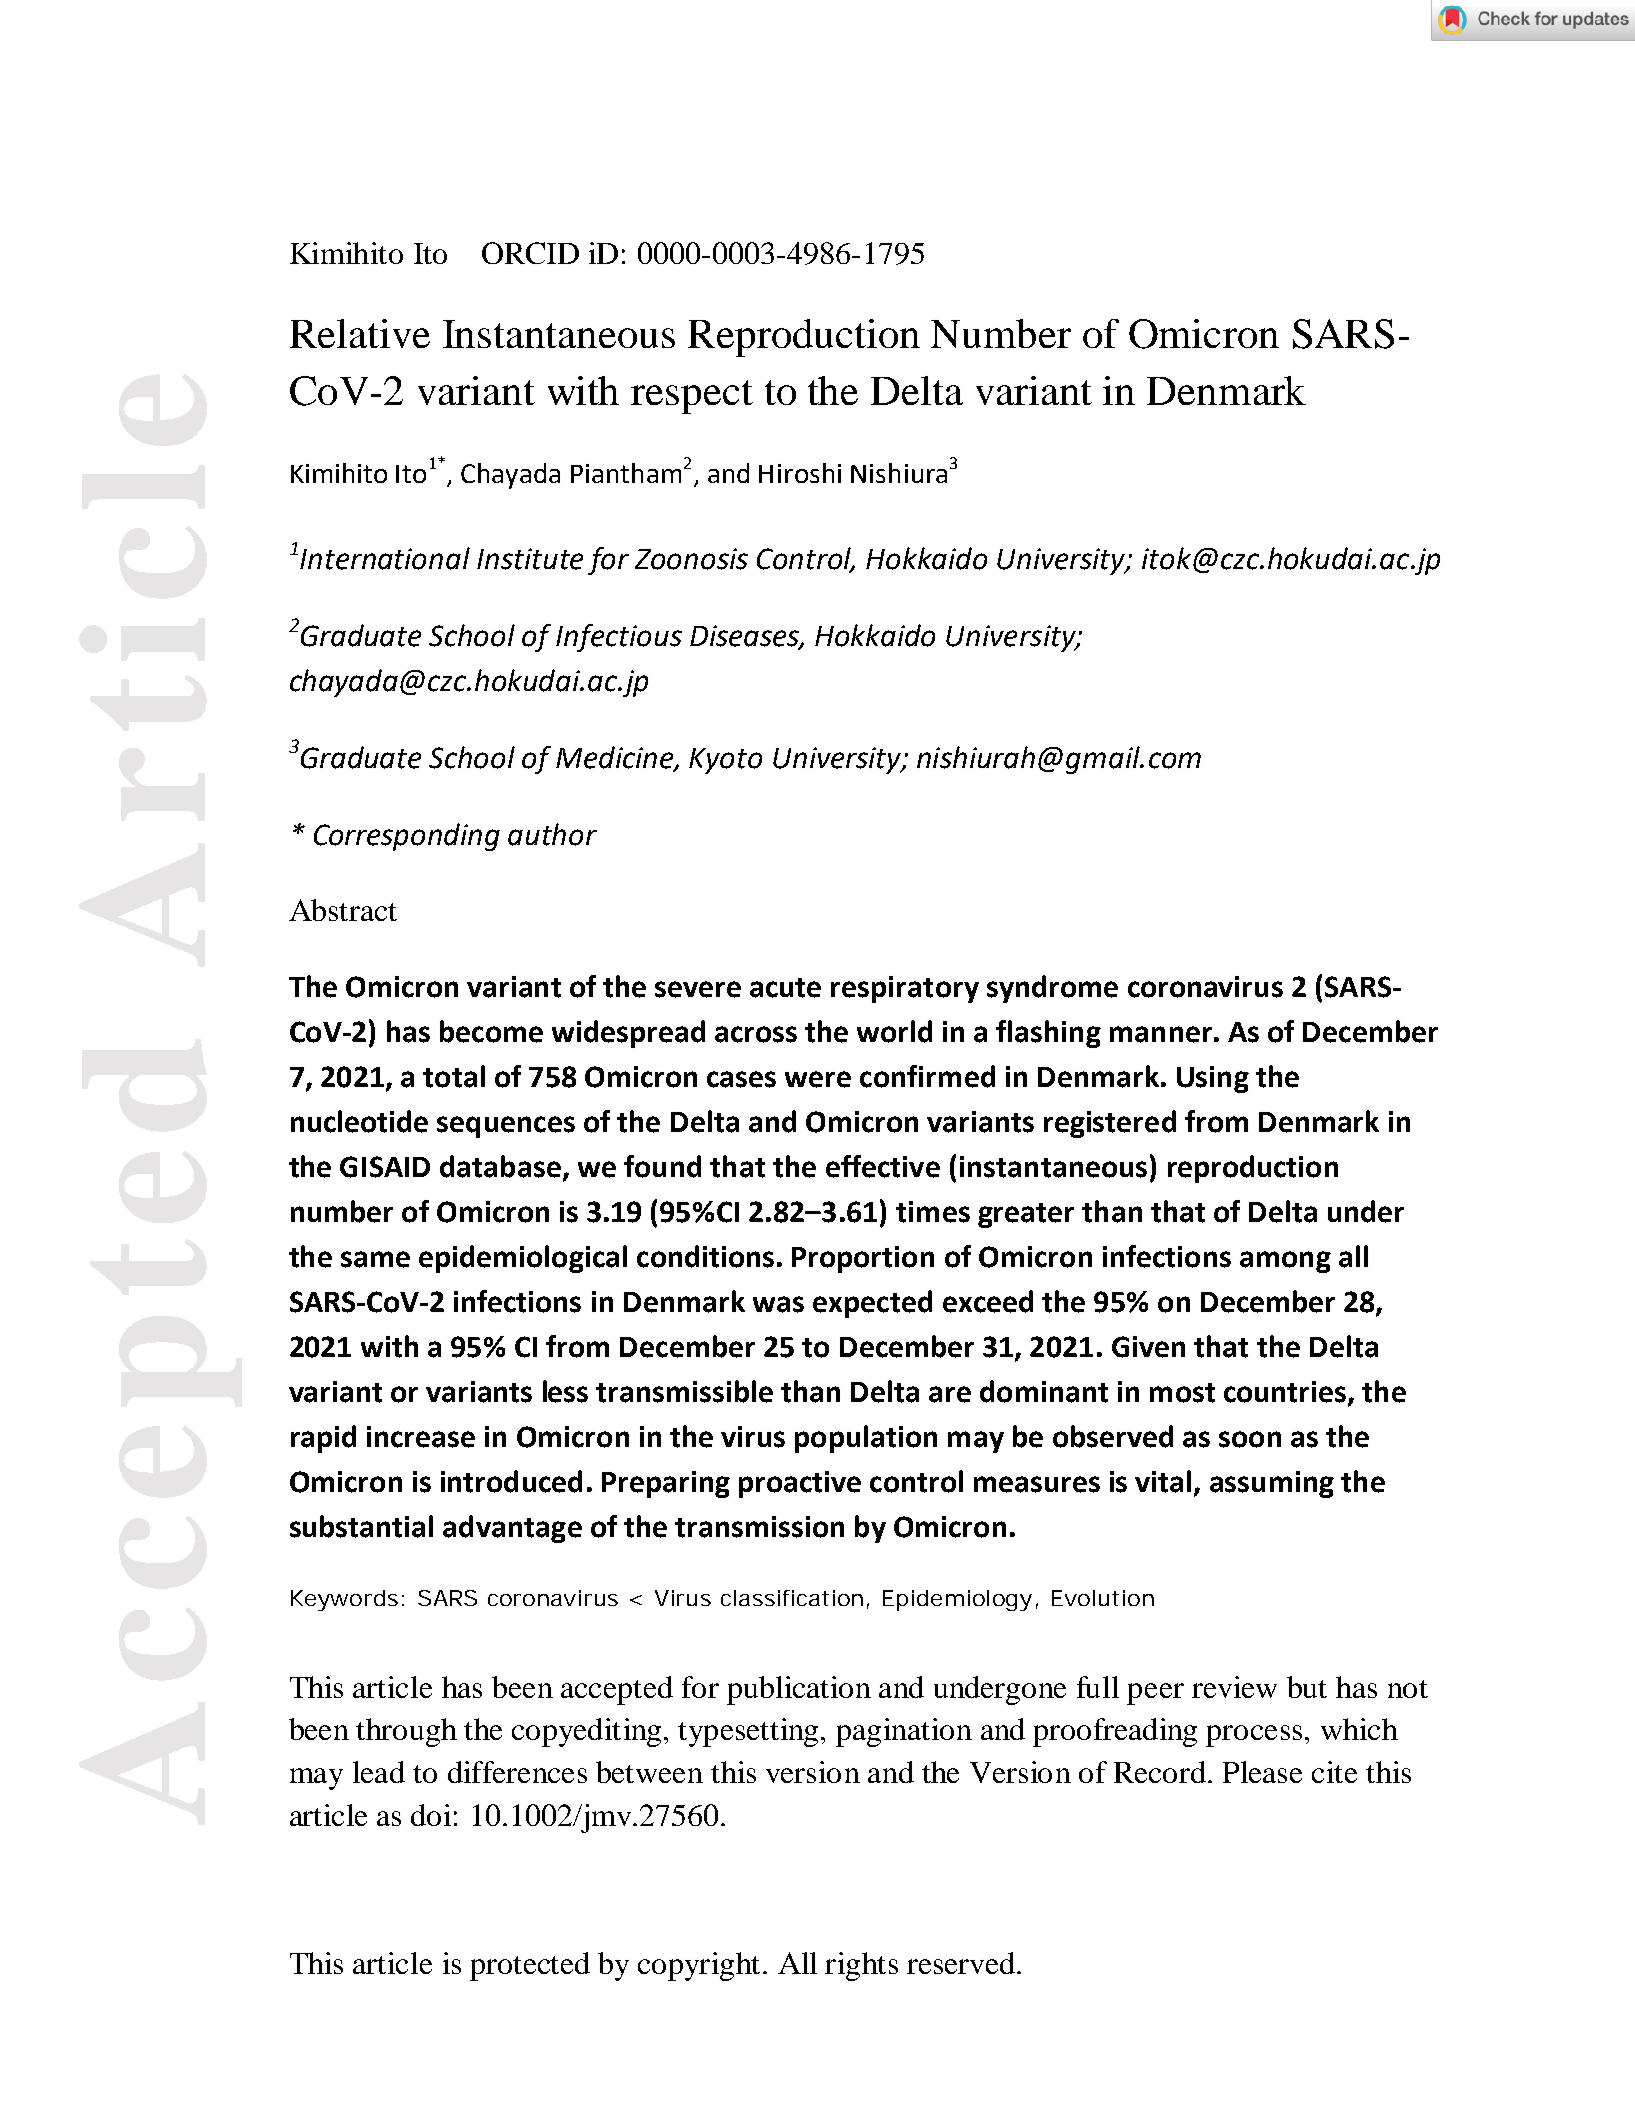 This image has width=1635, height=2116. Describe the element at coordinates (360, 333) in the image. I see `Relative` at that location.
